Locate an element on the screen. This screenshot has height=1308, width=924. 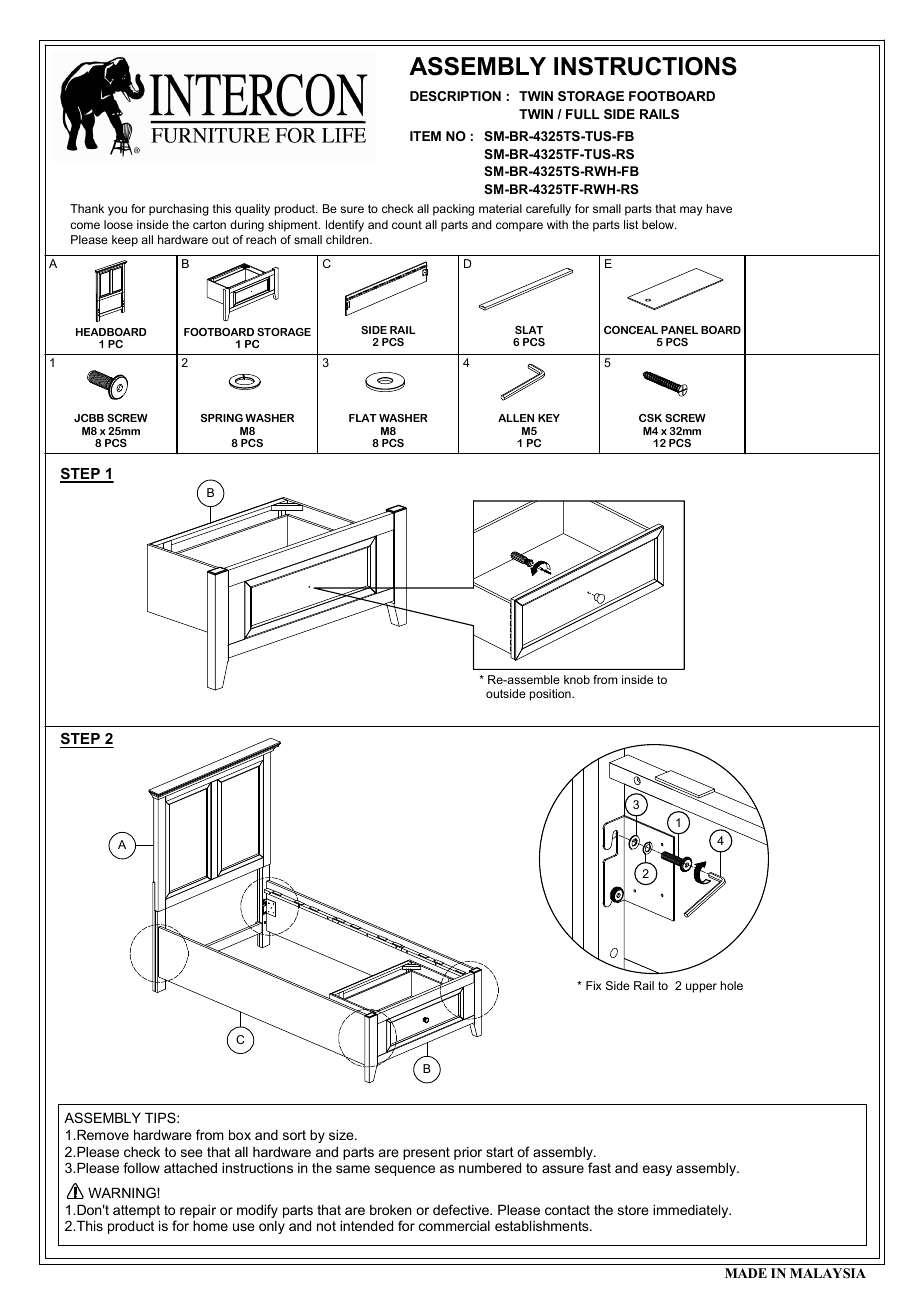
ALLEN is located at coordinates (516, 418).
